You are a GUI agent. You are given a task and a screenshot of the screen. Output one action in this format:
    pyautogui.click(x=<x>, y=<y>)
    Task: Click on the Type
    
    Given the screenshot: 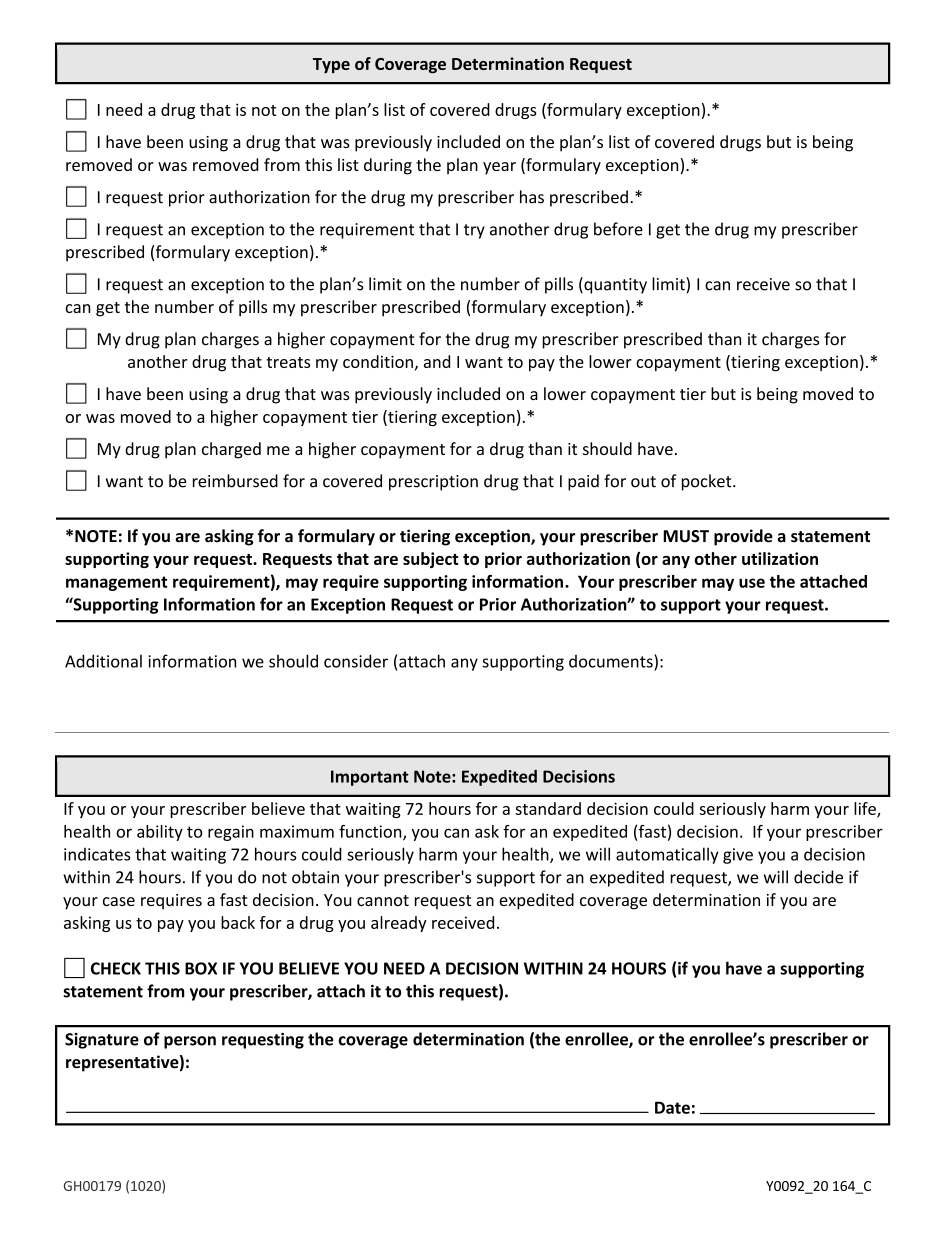 What is the action you would take?
    pyautogui.click(x=331, y=65)
